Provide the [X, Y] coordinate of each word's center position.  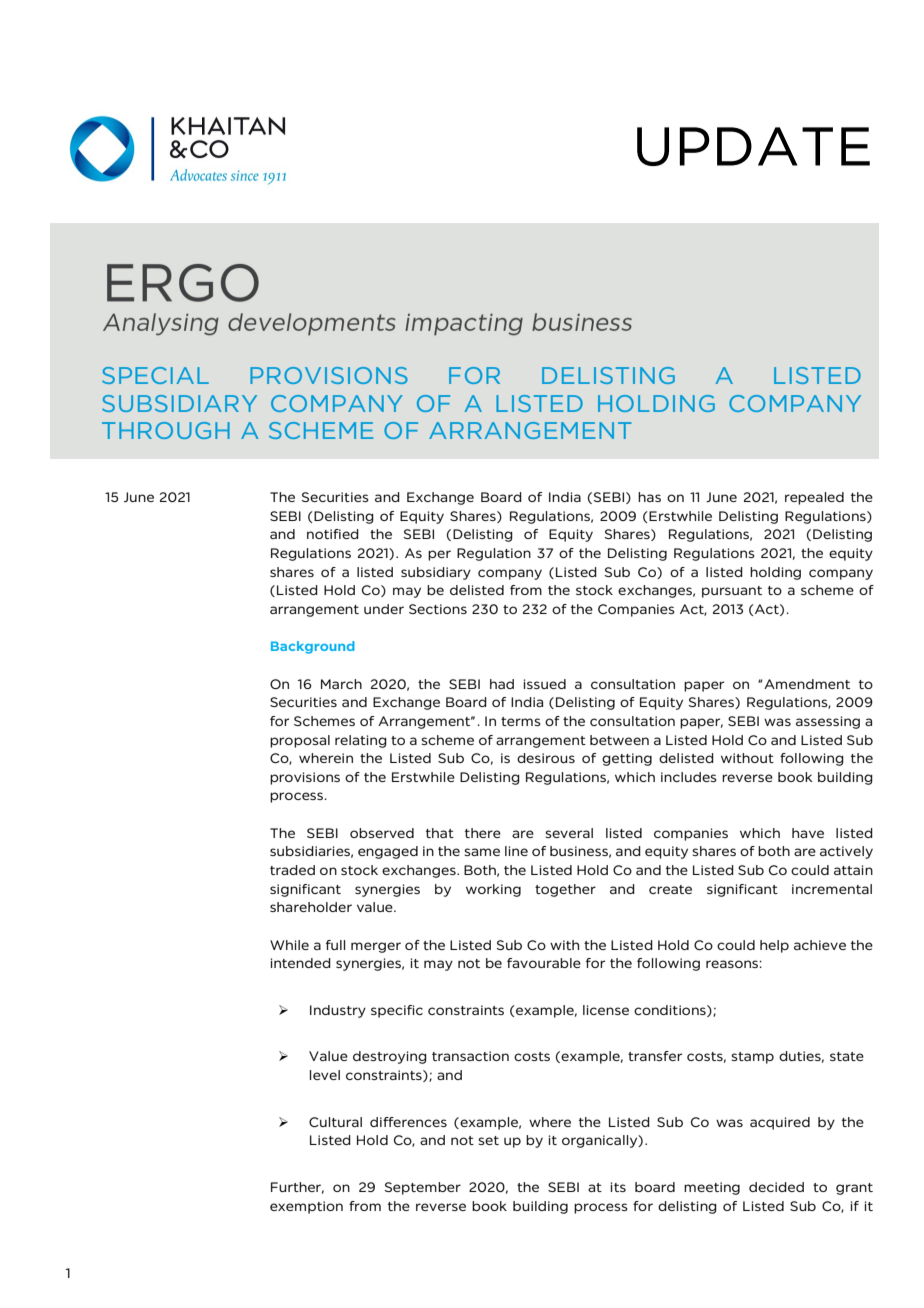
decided [776, 1187]
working [493, 890]
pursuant [732, 592]
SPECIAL [155, 375]
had [502, 684]
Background [313, 647]
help [774, 946]
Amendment [807, 684]
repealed [814, 498]
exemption [306, 1207]
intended [301, 963]
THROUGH [166, 430]
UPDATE [753, 146]
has [649, 497]
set [488, 1140]
